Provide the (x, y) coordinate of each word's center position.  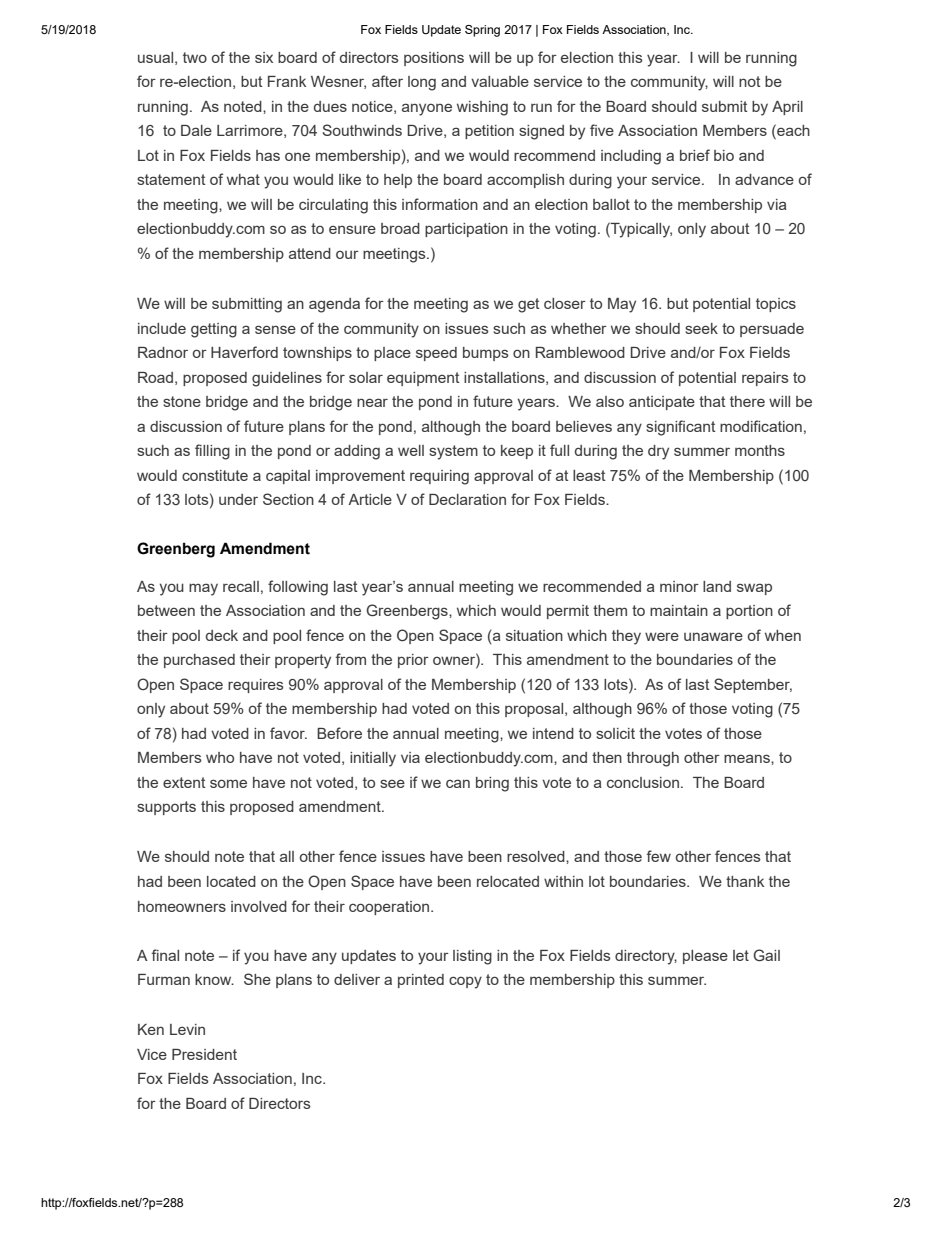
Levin (187, 1029)
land (717, 586)
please (705, 957)
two (195, 57)
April (787, 108)
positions (434, 59)
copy (465, 982)
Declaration (467, 499)
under (238, 499)
